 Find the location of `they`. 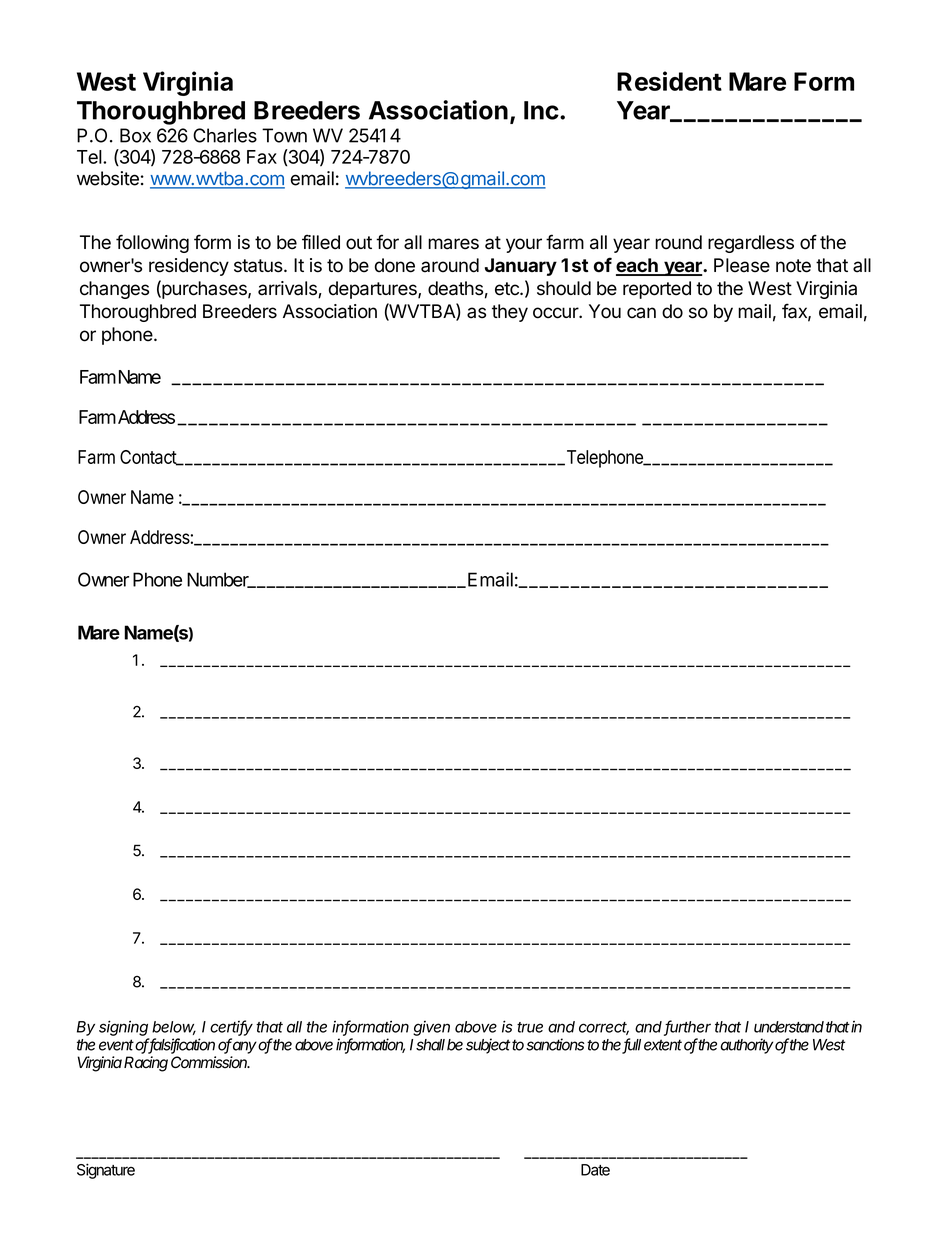

they is located at coordinates (510, 313).
